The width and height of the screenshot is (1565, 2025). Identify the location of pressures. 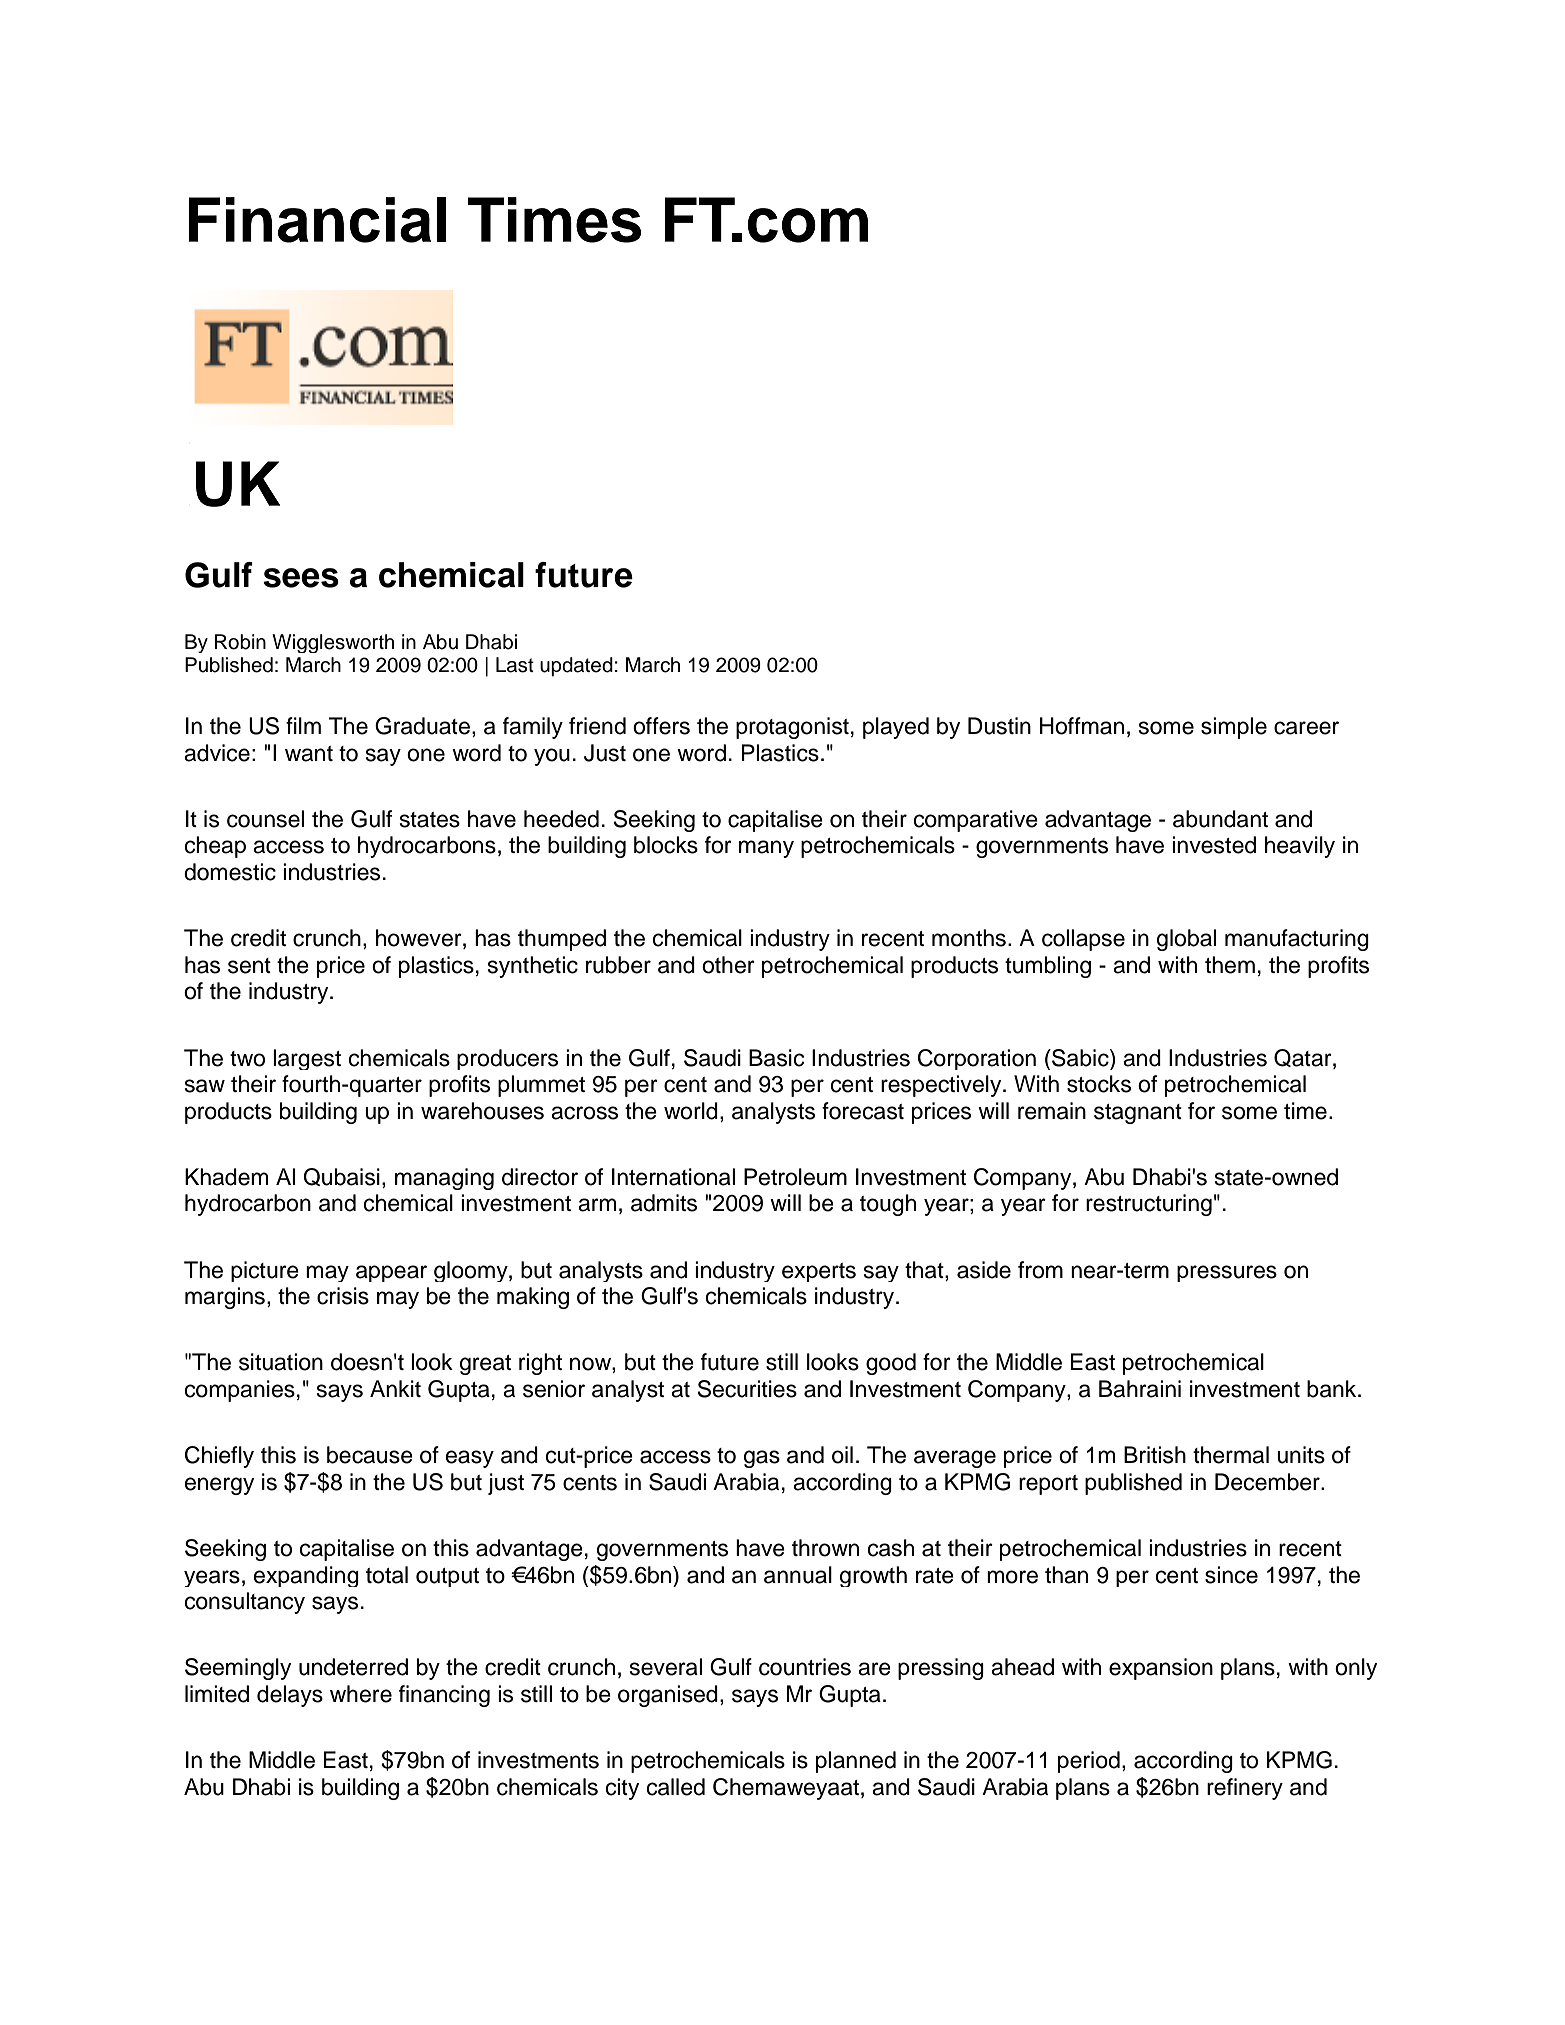
(1227, 1273).
